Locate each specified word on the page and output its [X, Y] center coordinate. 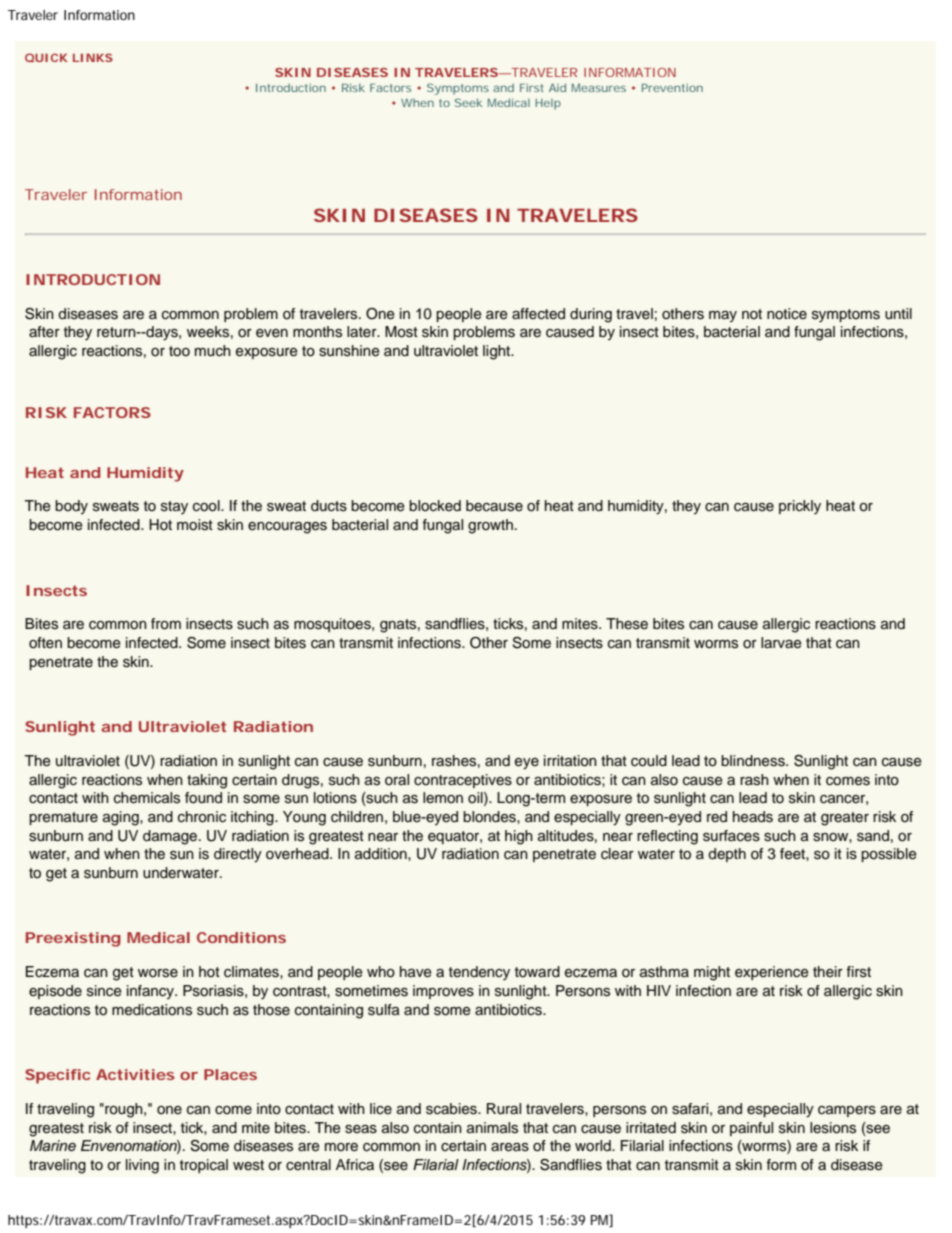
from [166, 624]
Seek [469, 102]
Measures [599, 88]
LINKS [93, 57]
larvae [781, 643]
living [142, 1166]
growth [490, 526]
